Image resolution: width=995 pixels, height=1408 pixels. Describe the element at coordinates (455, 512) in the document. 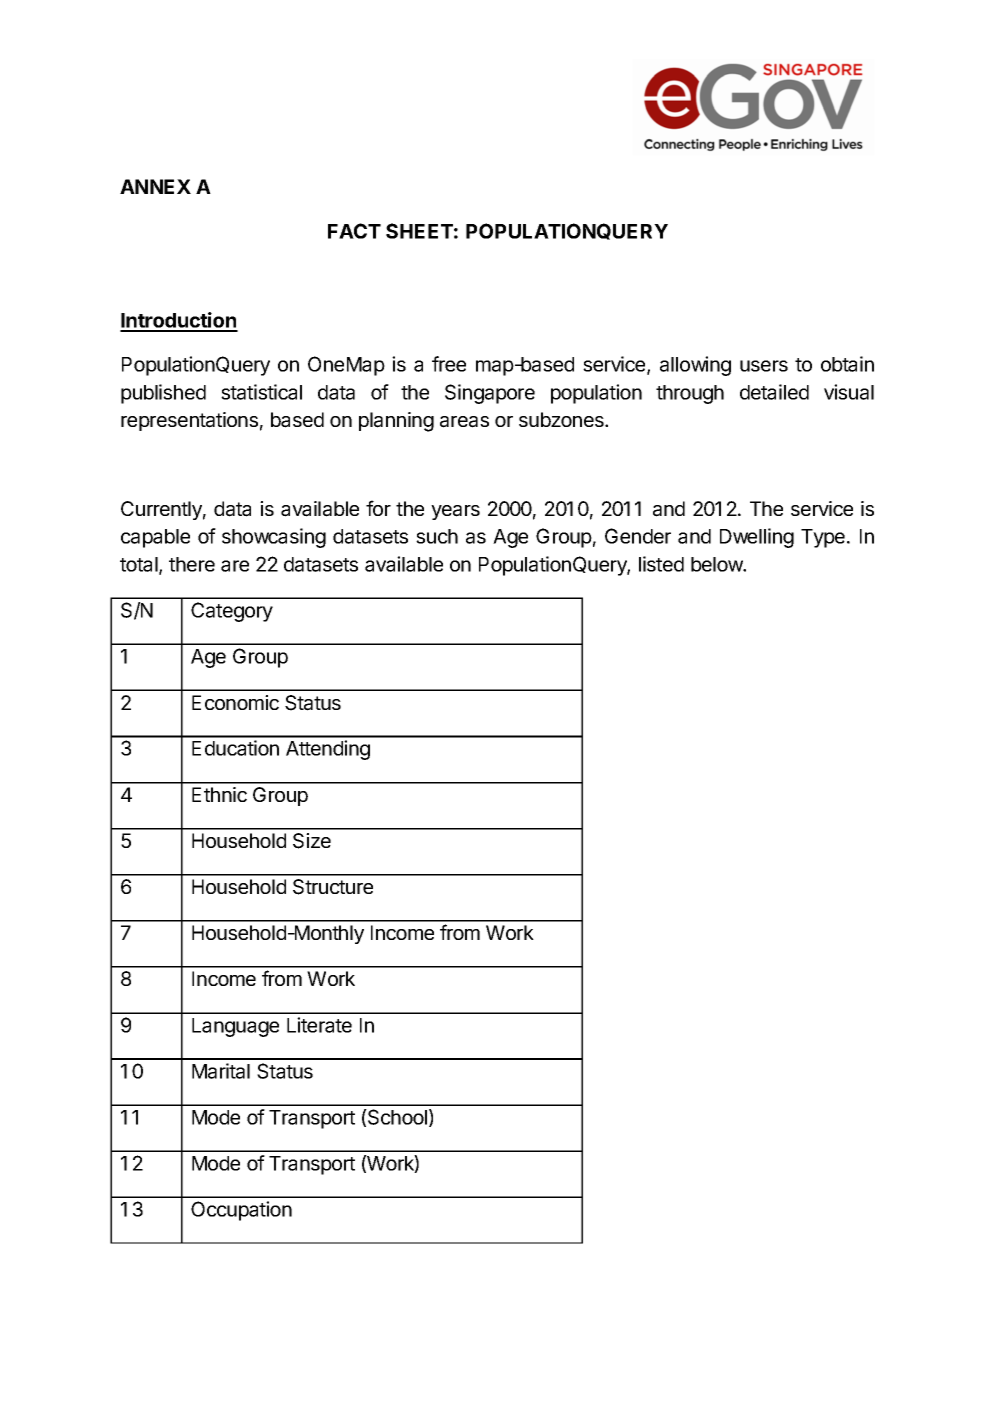

I see `years` at that location.
